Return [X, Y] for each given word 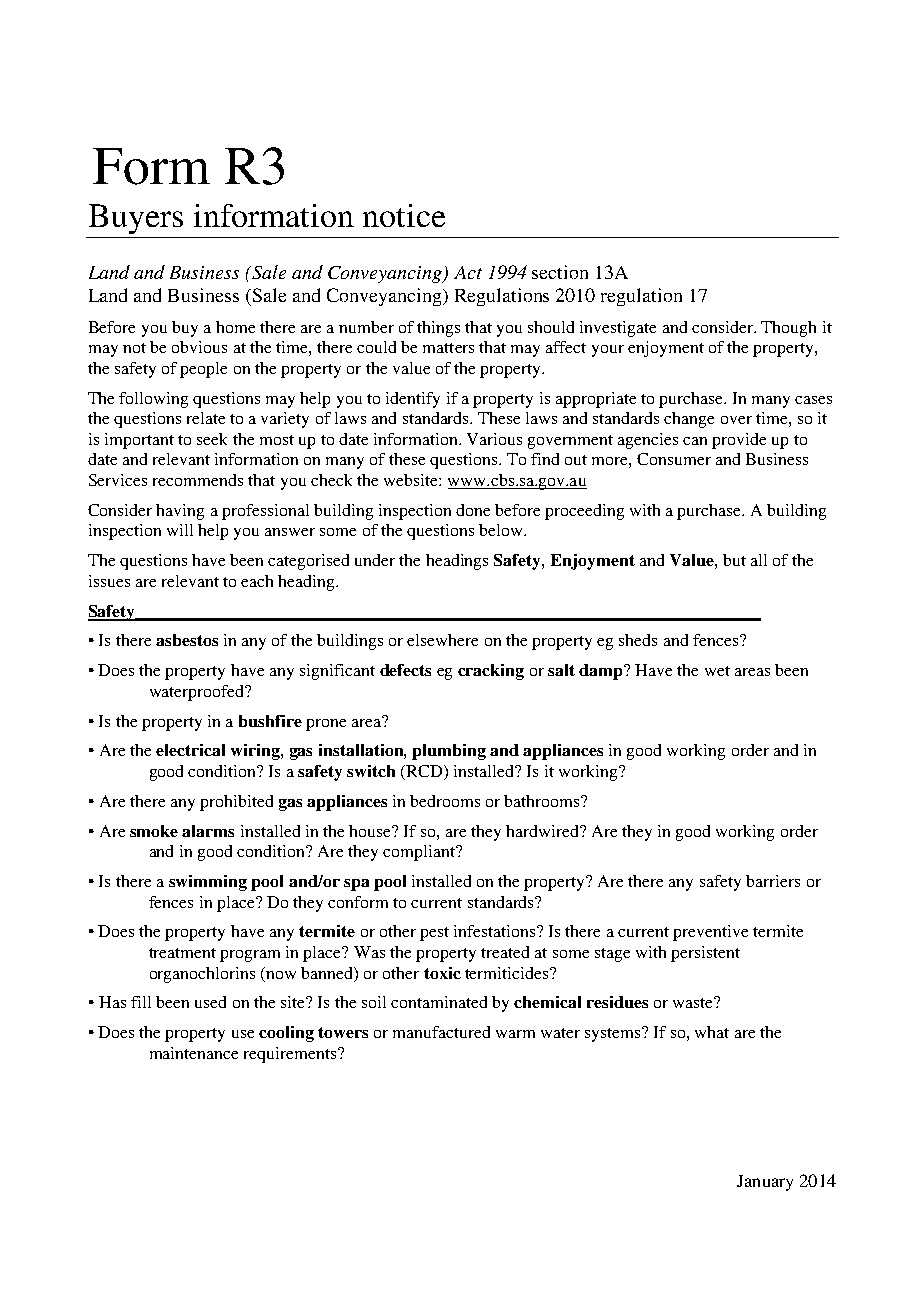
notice [404, 215]
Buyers [136, 219]
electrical [190, 750]
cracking [491, 672]
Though [788, 329]
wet [717, 671]
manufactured [441, 1032]
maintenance [194, 1053]
